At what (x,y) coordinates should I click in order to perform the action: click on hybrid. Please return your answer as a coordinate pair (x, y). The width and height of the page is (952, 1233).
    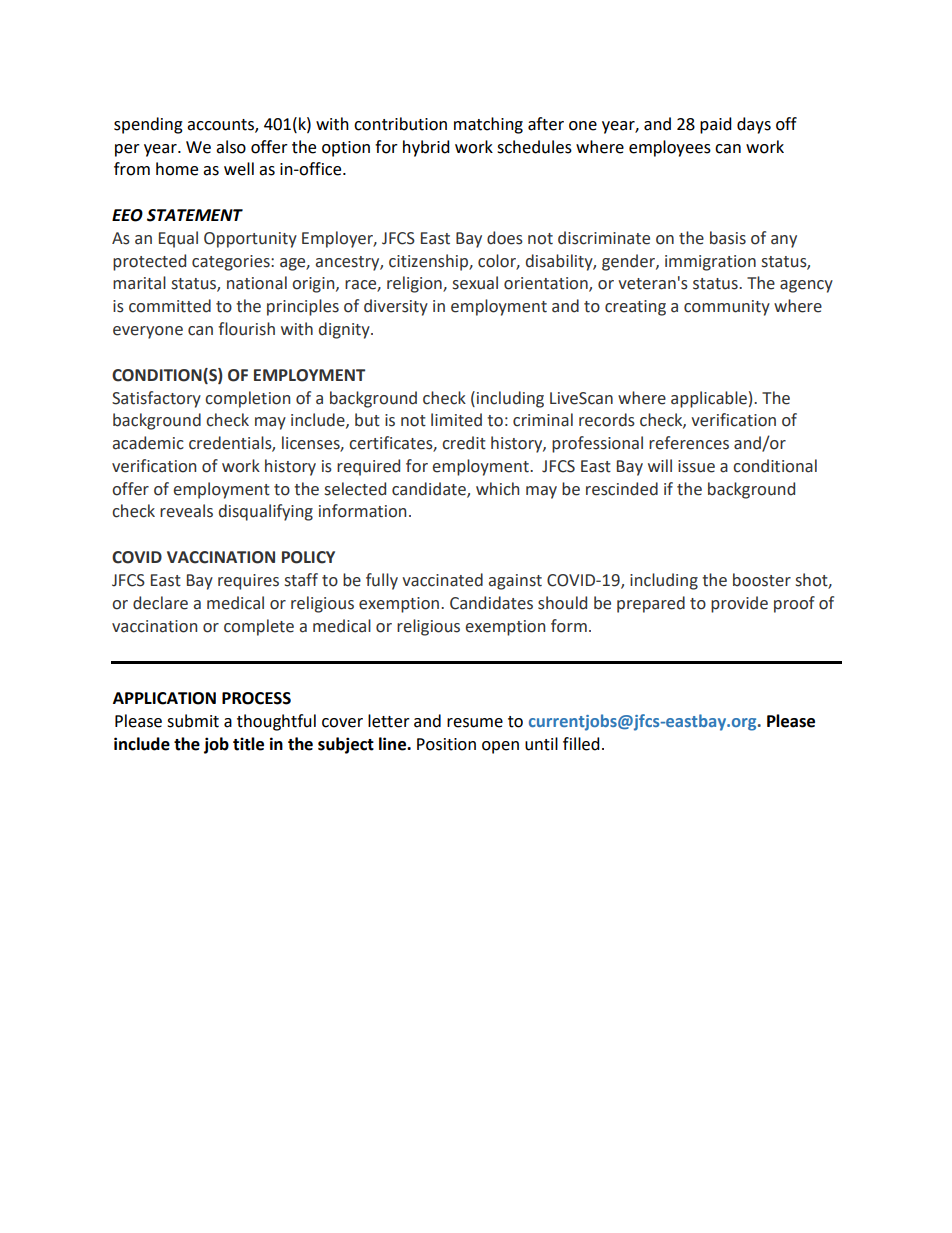
    Looking at the image, I should click on (426, 148).
